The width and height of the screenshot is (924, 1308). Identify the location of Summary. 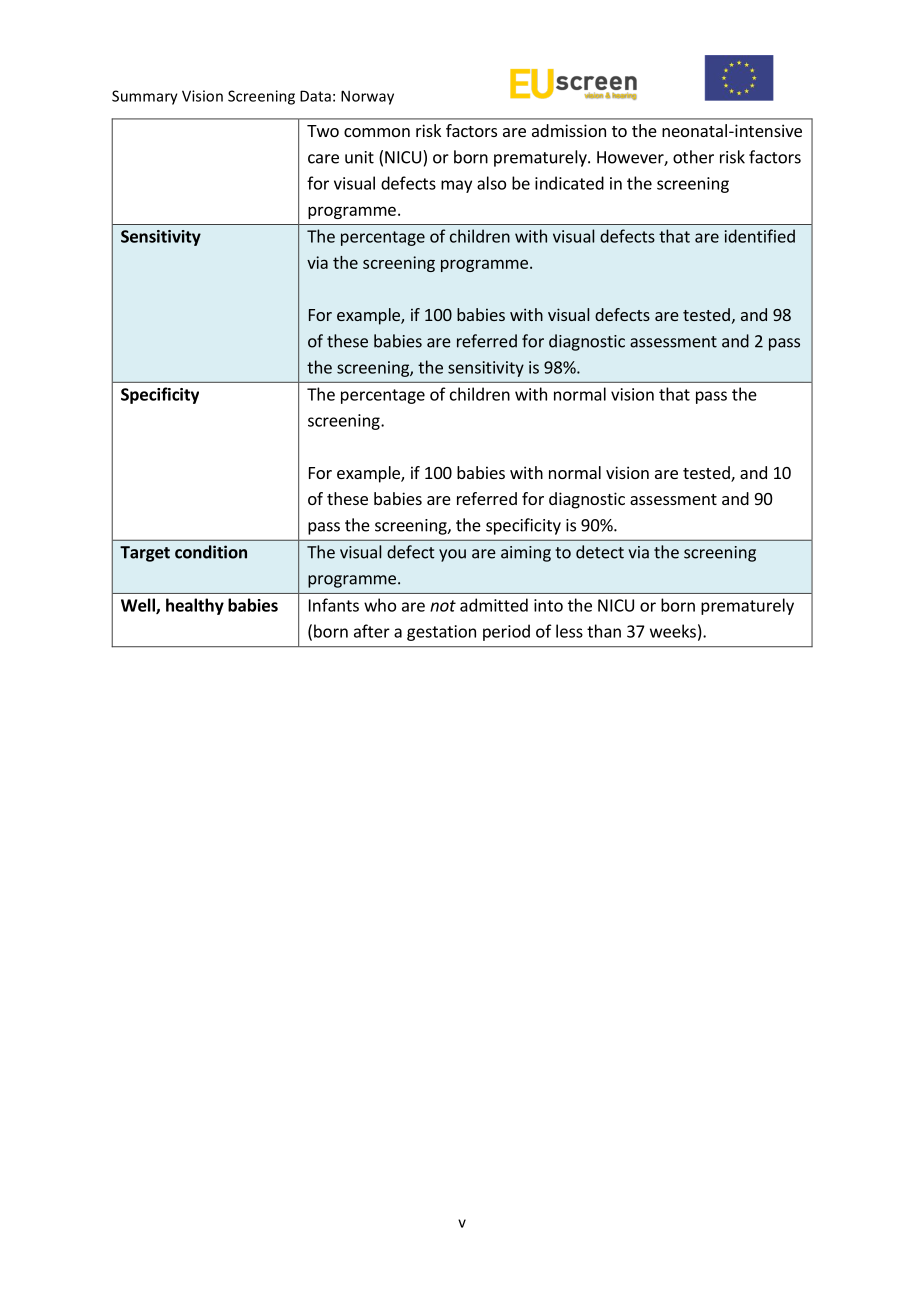
(145, 97).
